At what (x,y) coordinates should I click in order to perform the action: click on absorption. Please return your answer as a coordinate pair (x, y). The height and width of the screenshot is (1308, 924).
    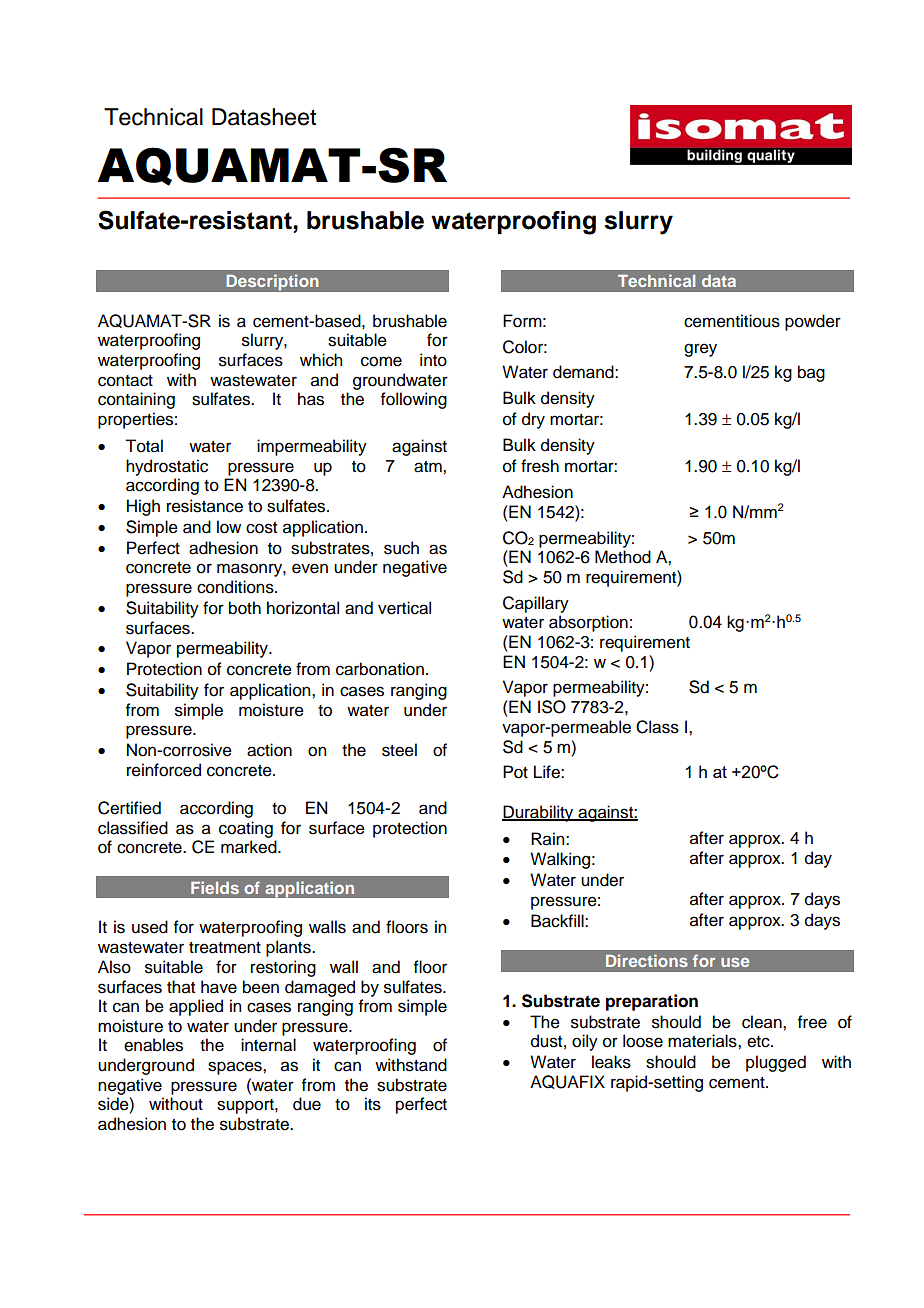
    Looking at the image, I should click on (588, 623).
